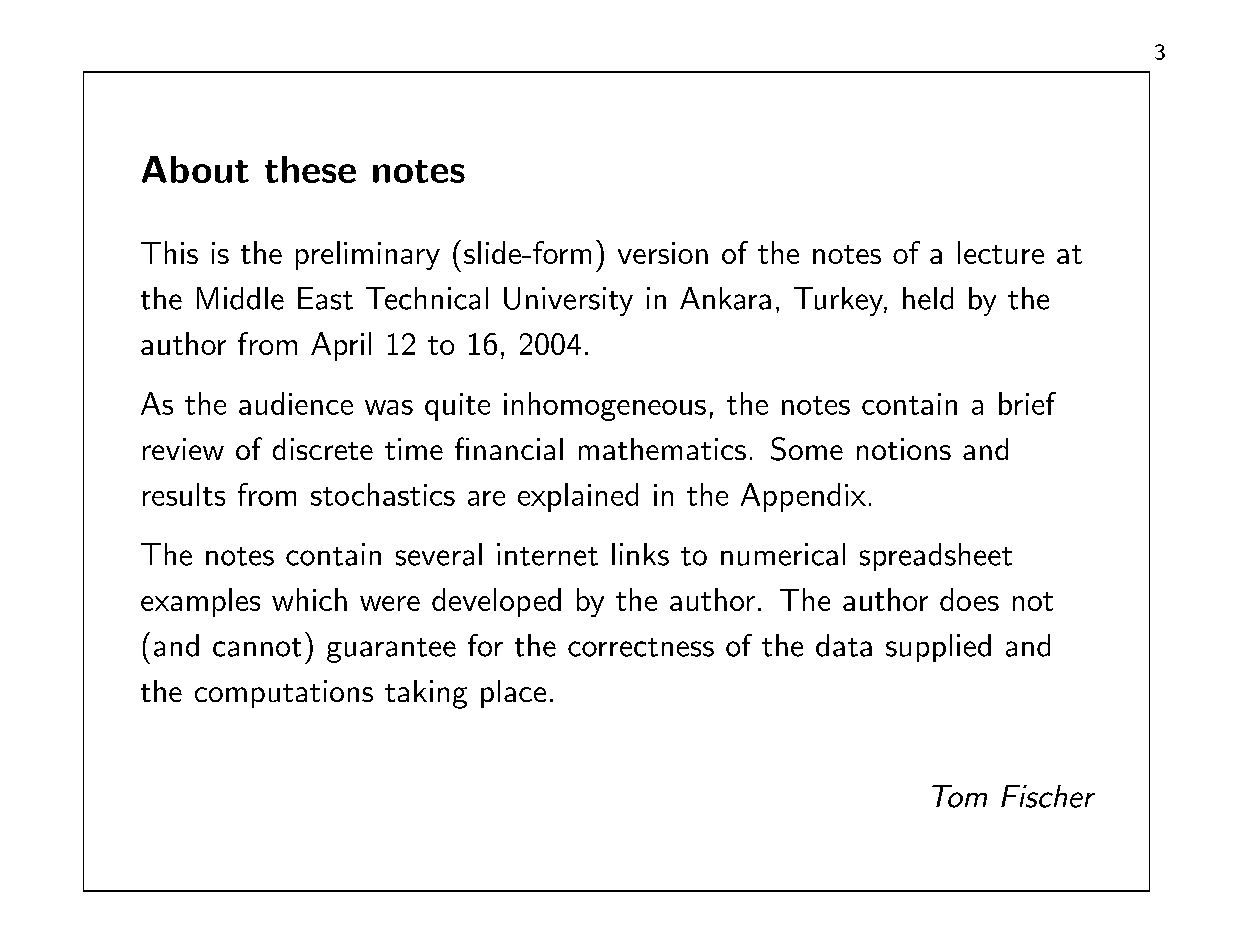 This screenshot has height=952, width=1233. I want to click on Tom, so click(959, 796).
